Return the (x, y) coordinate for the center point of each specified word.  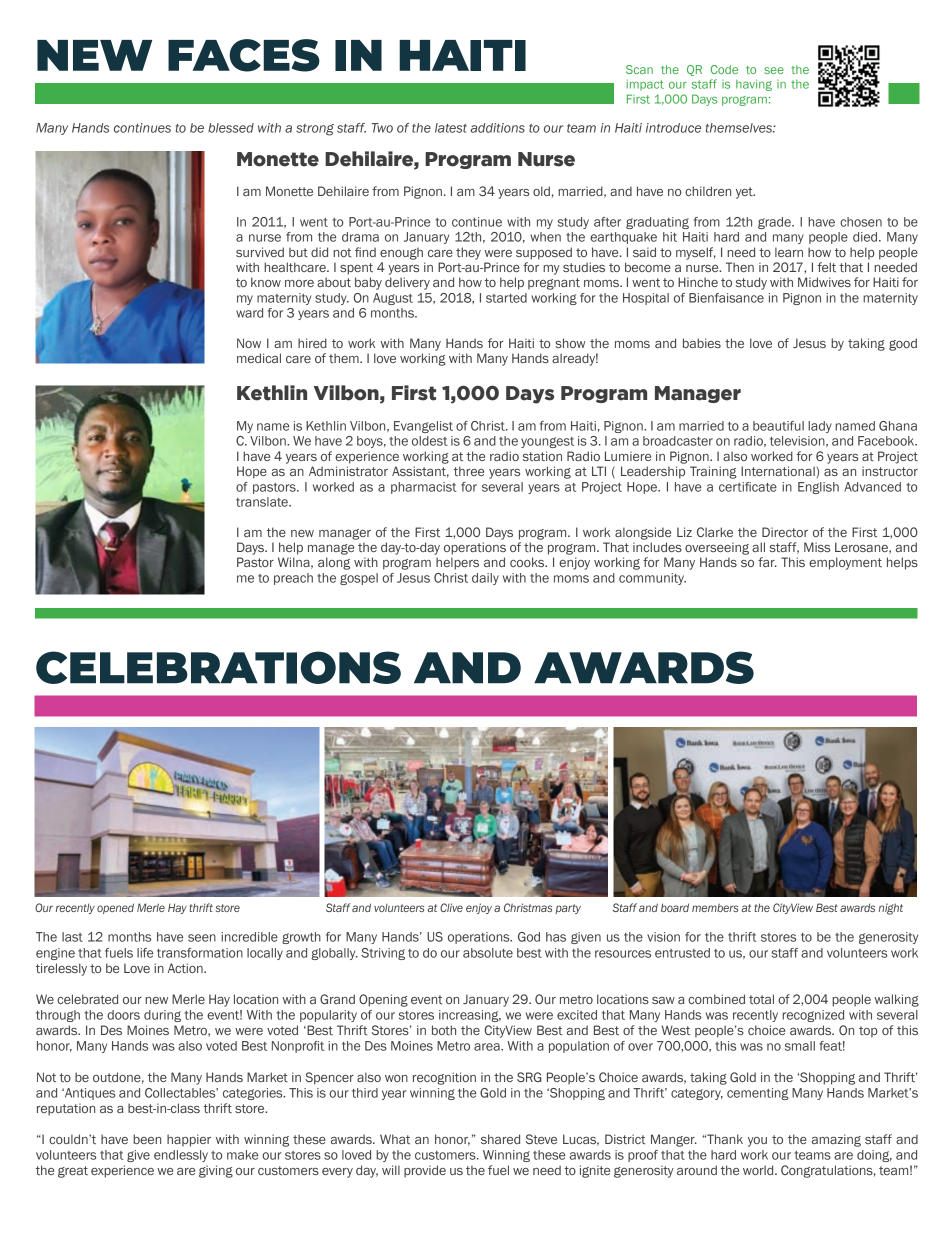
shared (500, 1139)
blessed (231, 128)
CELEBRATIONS (218, 667)
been (147, 1139)
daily (485, 579)
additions (497, 128)
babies (702, 343)
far (767, 562)
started (506, 298)
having (754, 85)
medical (259, 358)
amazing (836, 1140)
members (715, 908)
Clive (451, 907)
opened (115, 908)
